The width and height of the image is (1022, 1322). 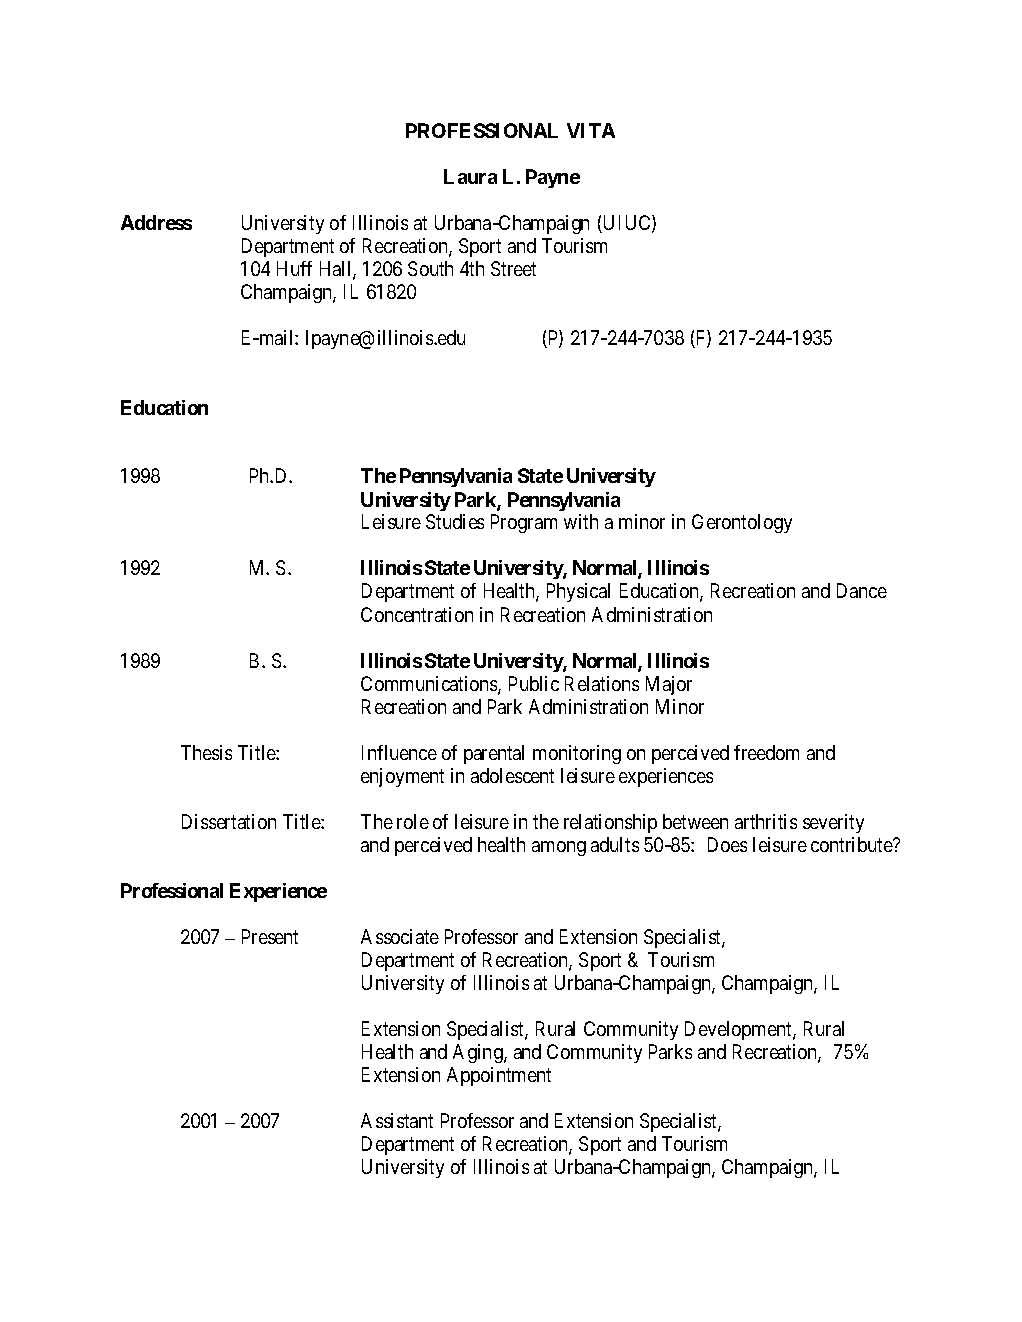 What do you see at coordinates (294, 268) in the image?
I see `Huff` at bounding box center [294, 268].
